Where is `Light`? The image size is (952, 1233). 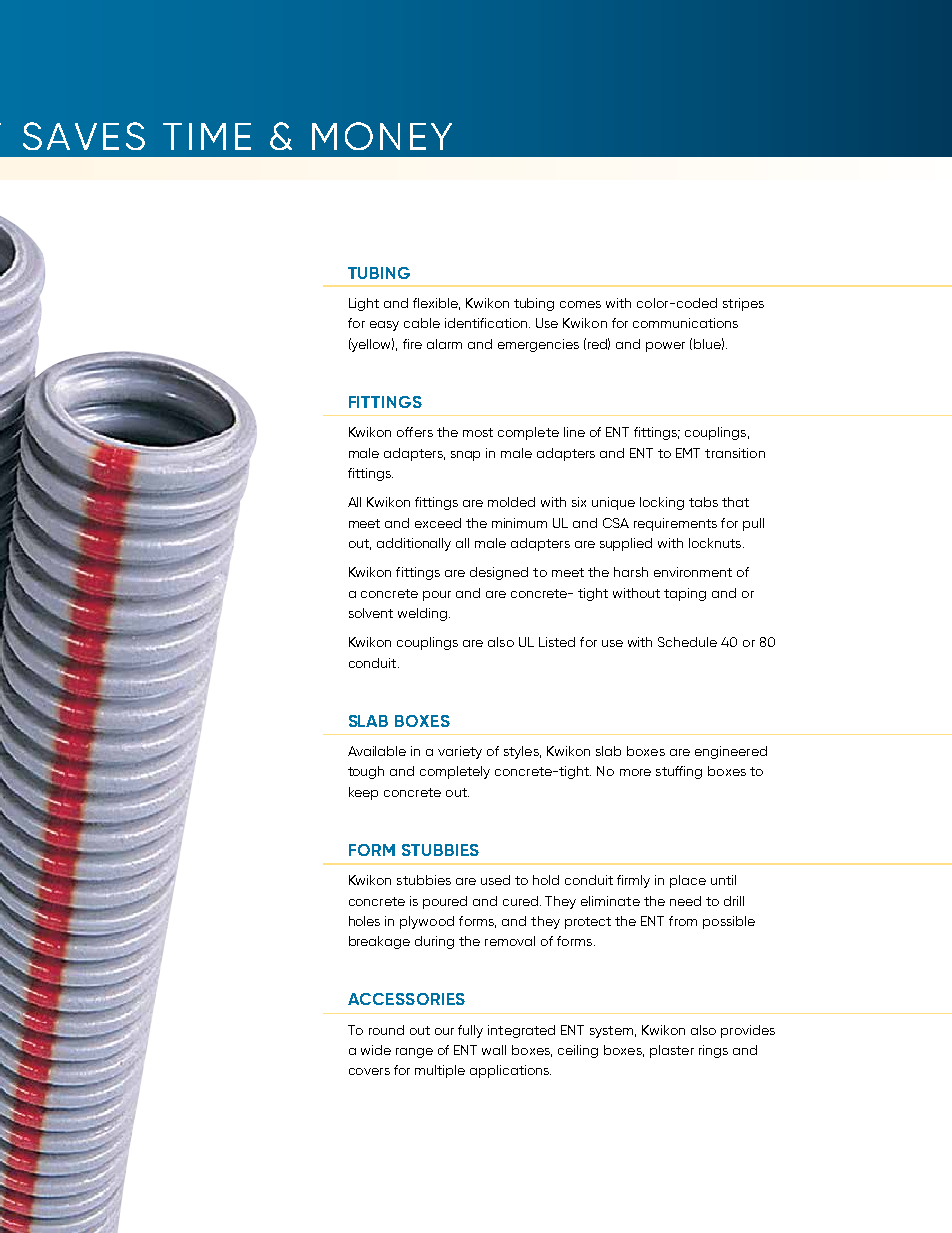 Light is located at coordinates (364, 304).
